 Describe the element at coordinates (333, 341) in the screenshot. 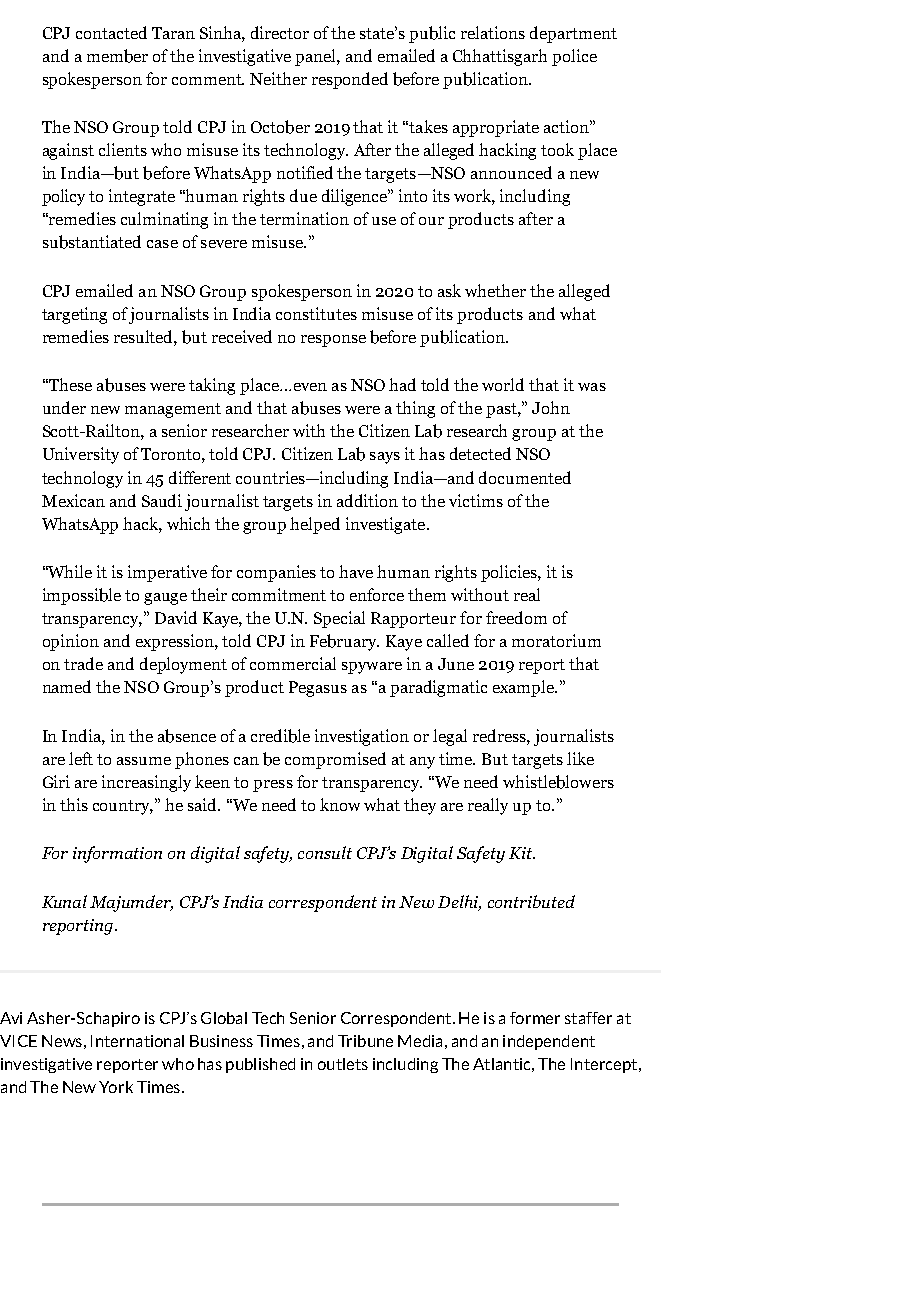

I see `response` at that location.
